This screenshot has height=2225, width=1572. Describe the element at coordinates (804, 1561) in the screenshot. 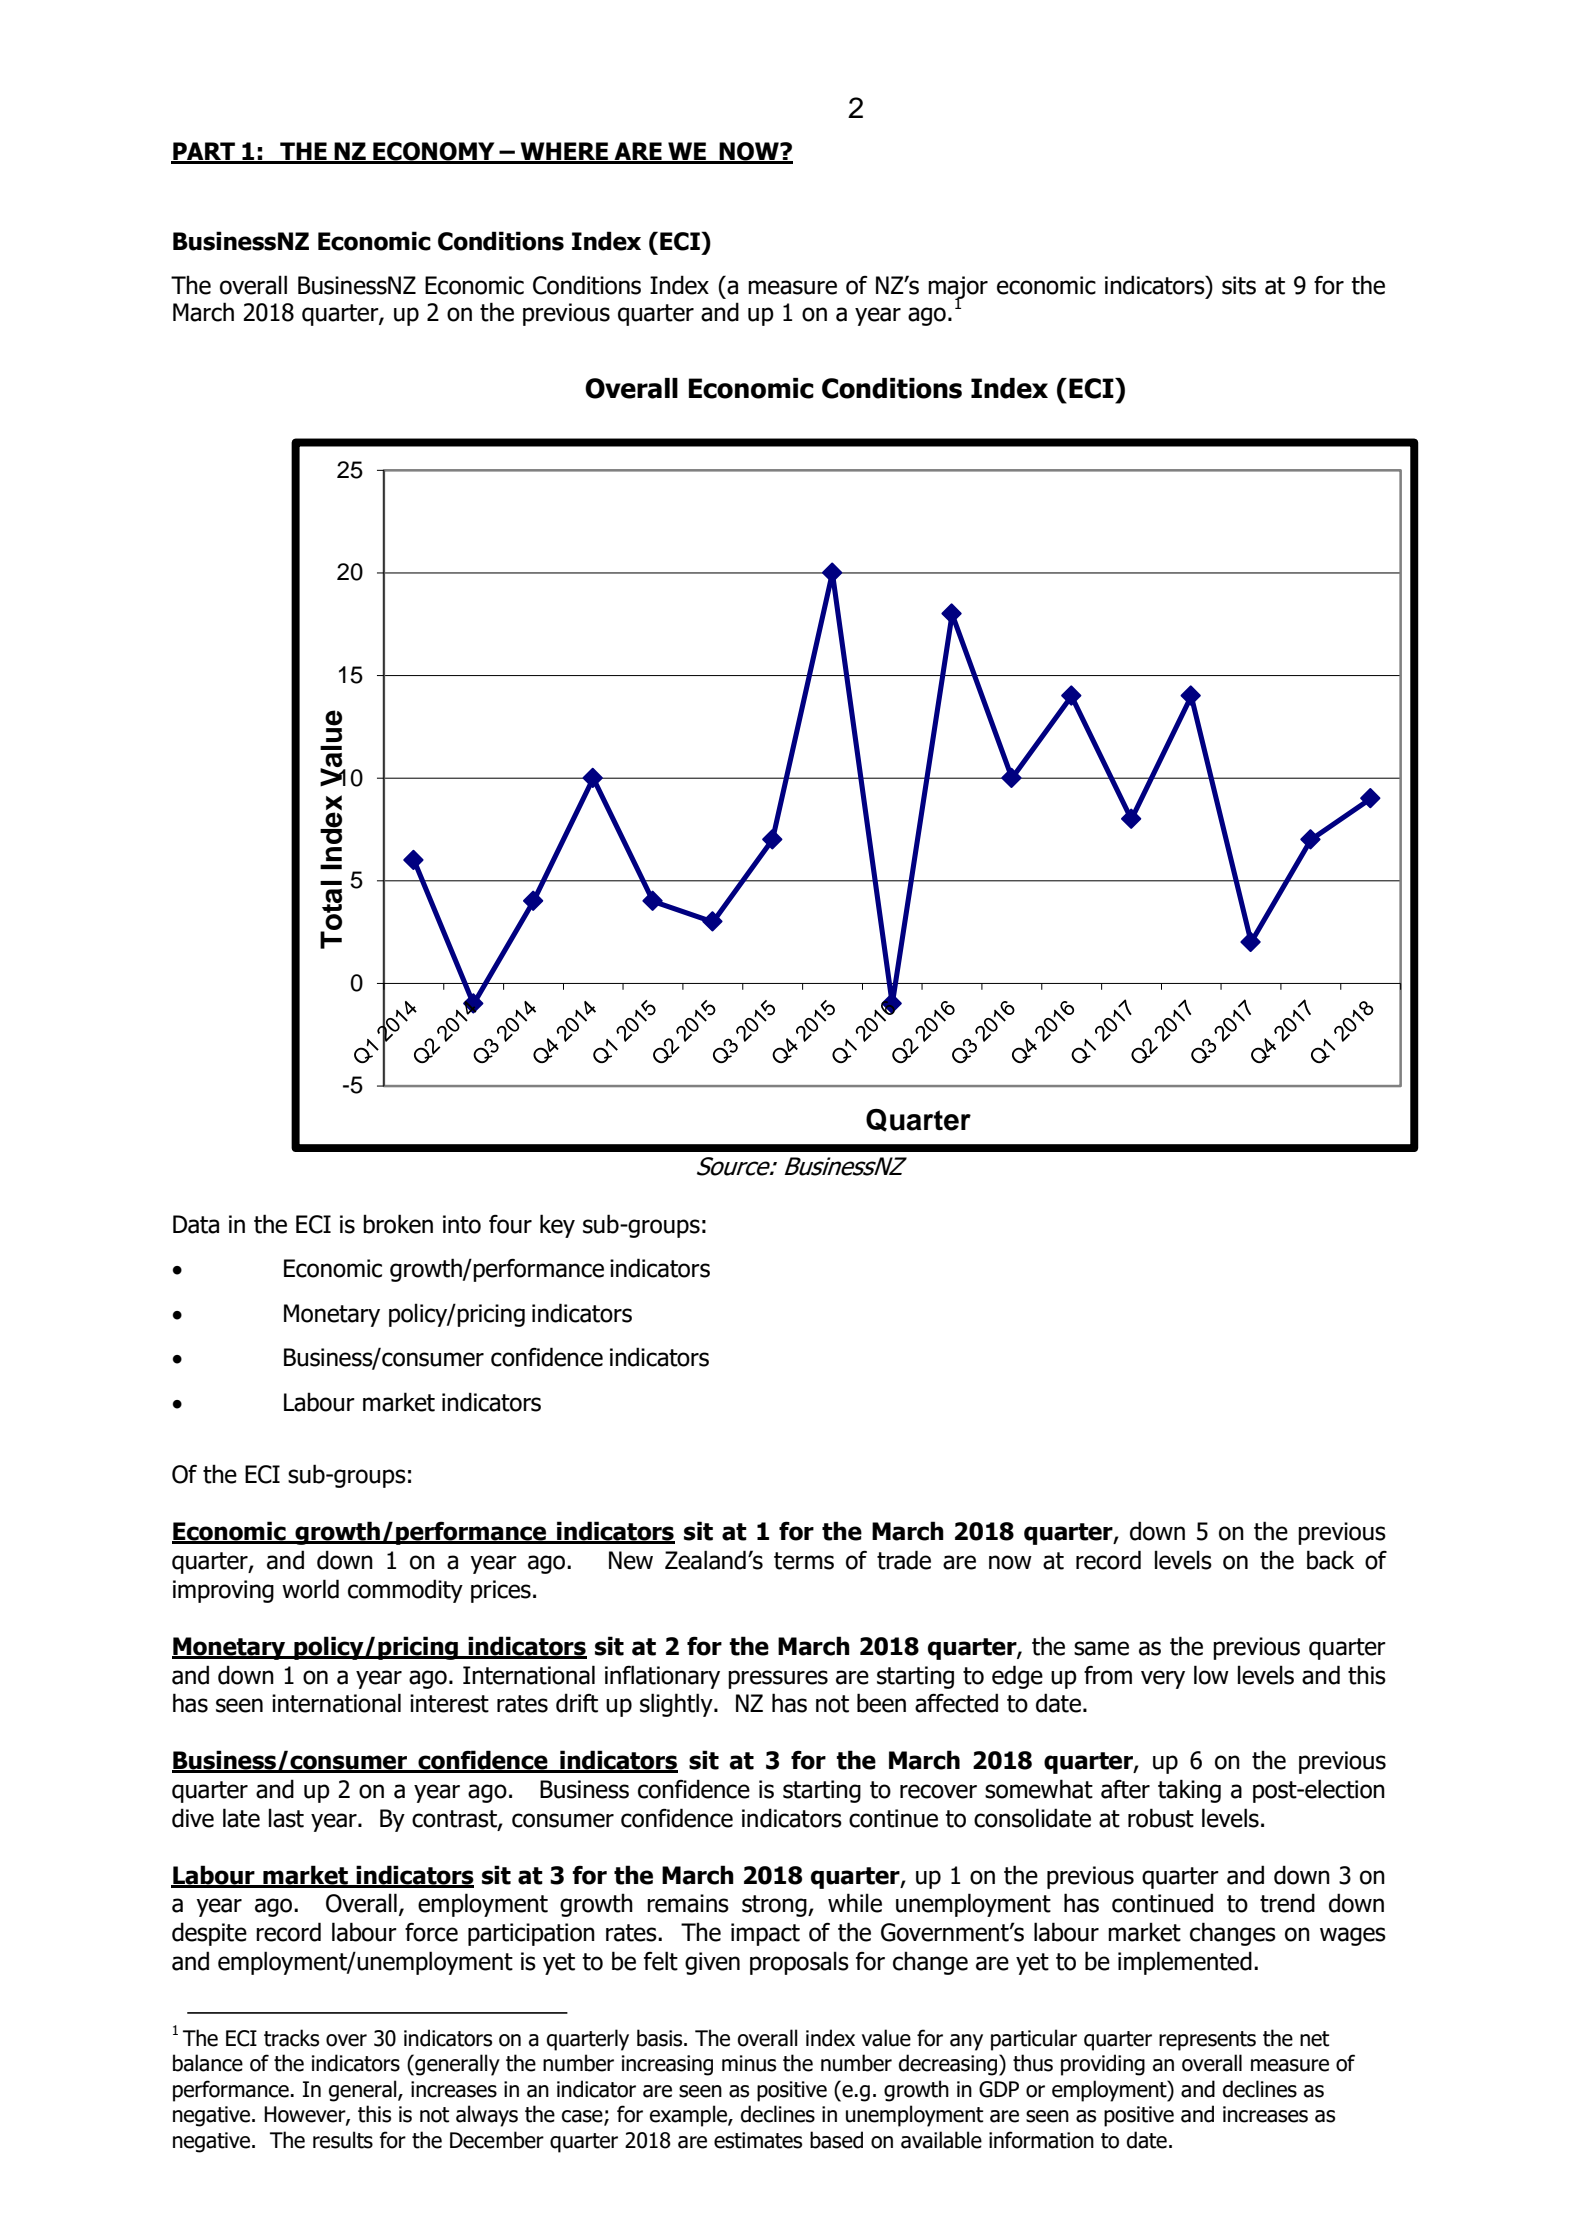

I see `terms` at that location.
